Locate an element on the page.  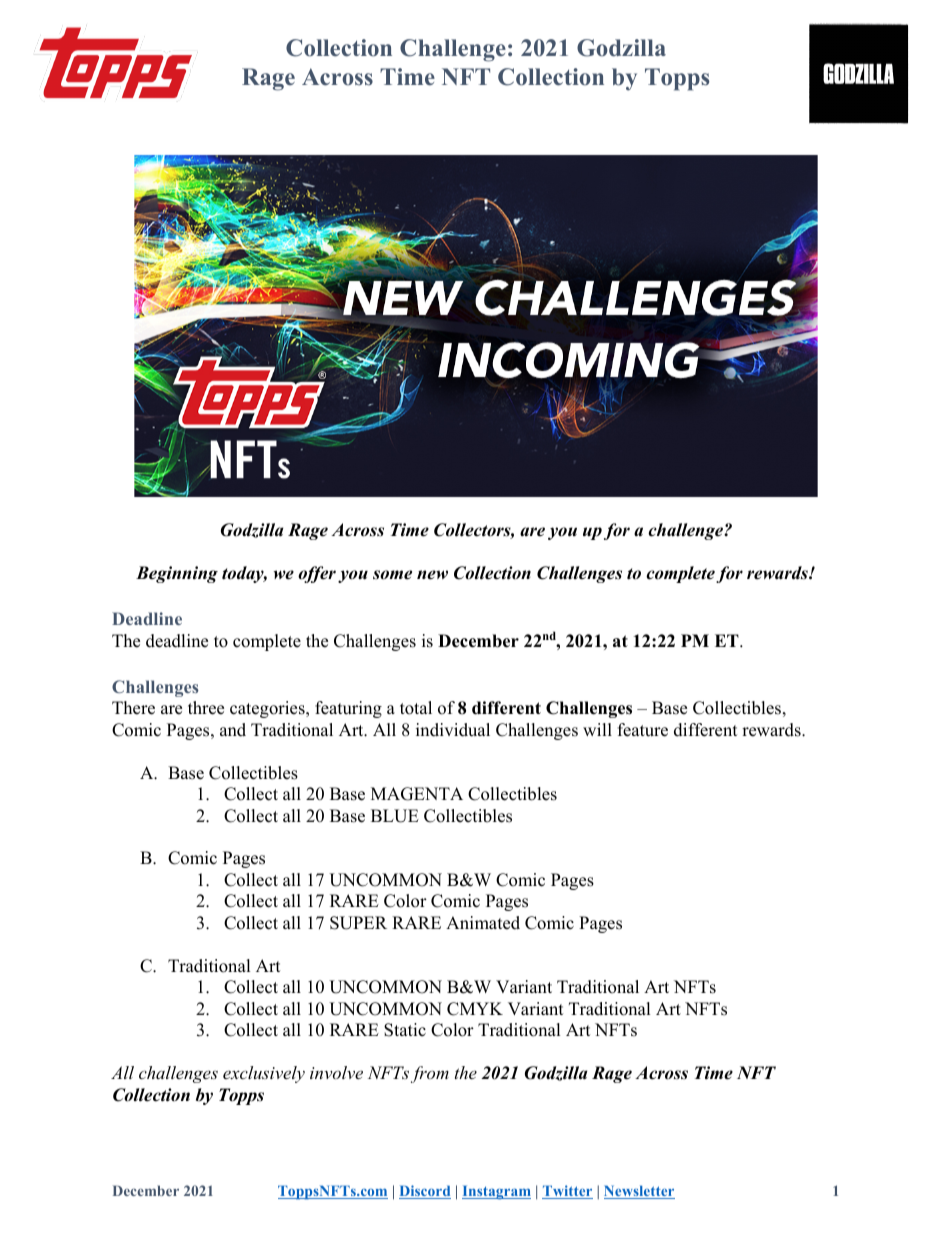
CMYK is located at coordinates (475, 1009).
